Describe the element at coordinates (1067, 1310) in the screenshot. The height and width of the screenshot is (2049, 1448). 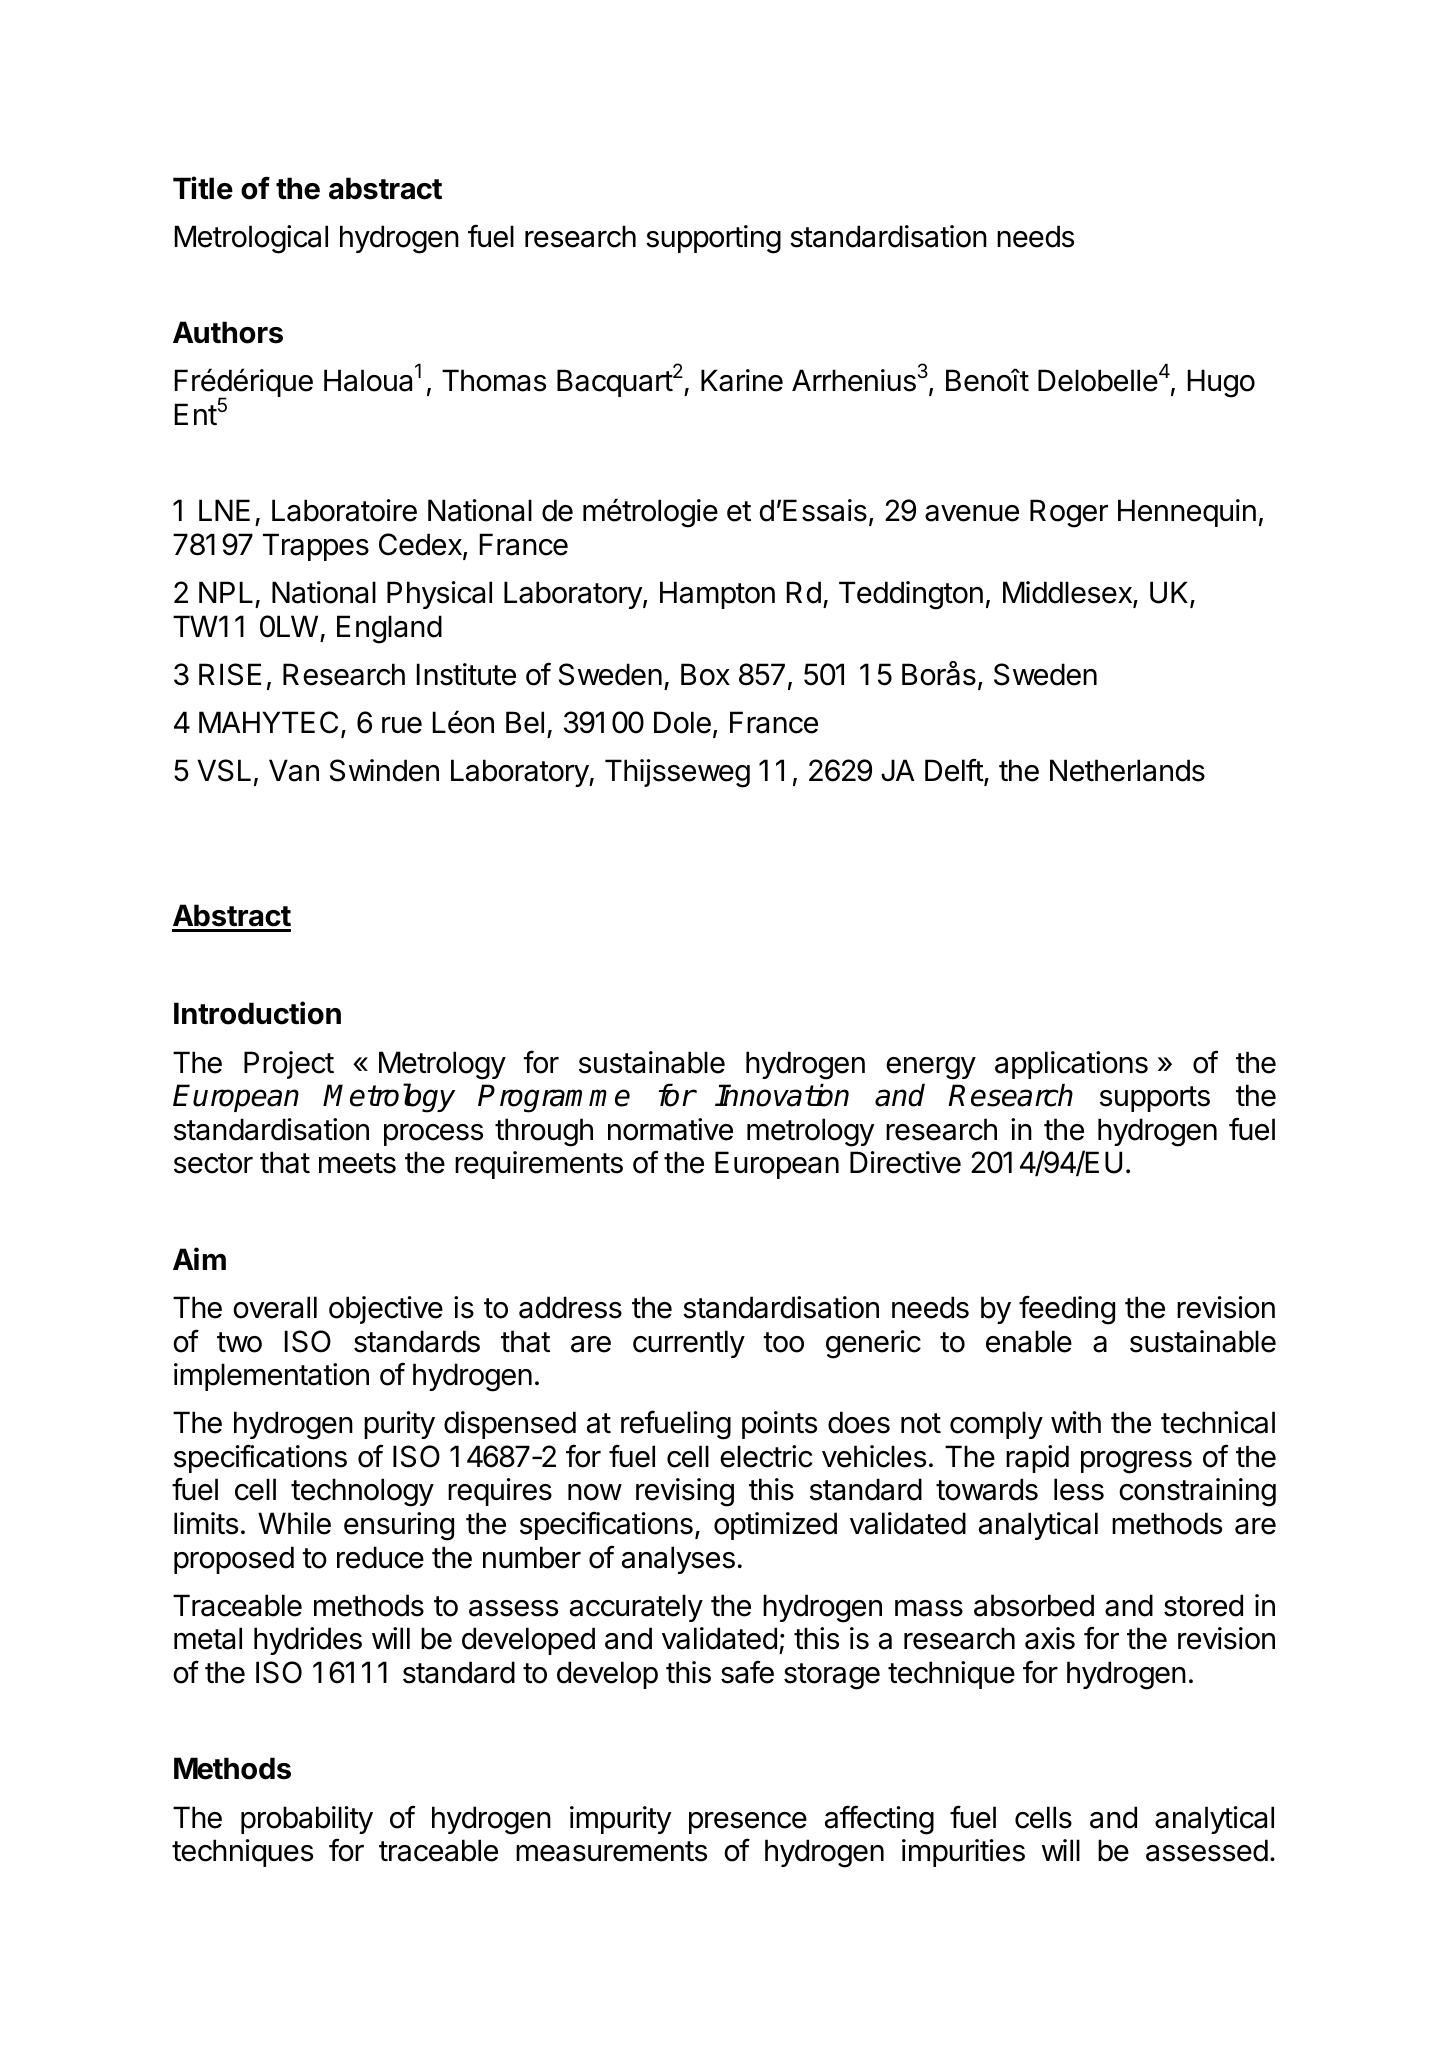
I see `feeding` at that location.
